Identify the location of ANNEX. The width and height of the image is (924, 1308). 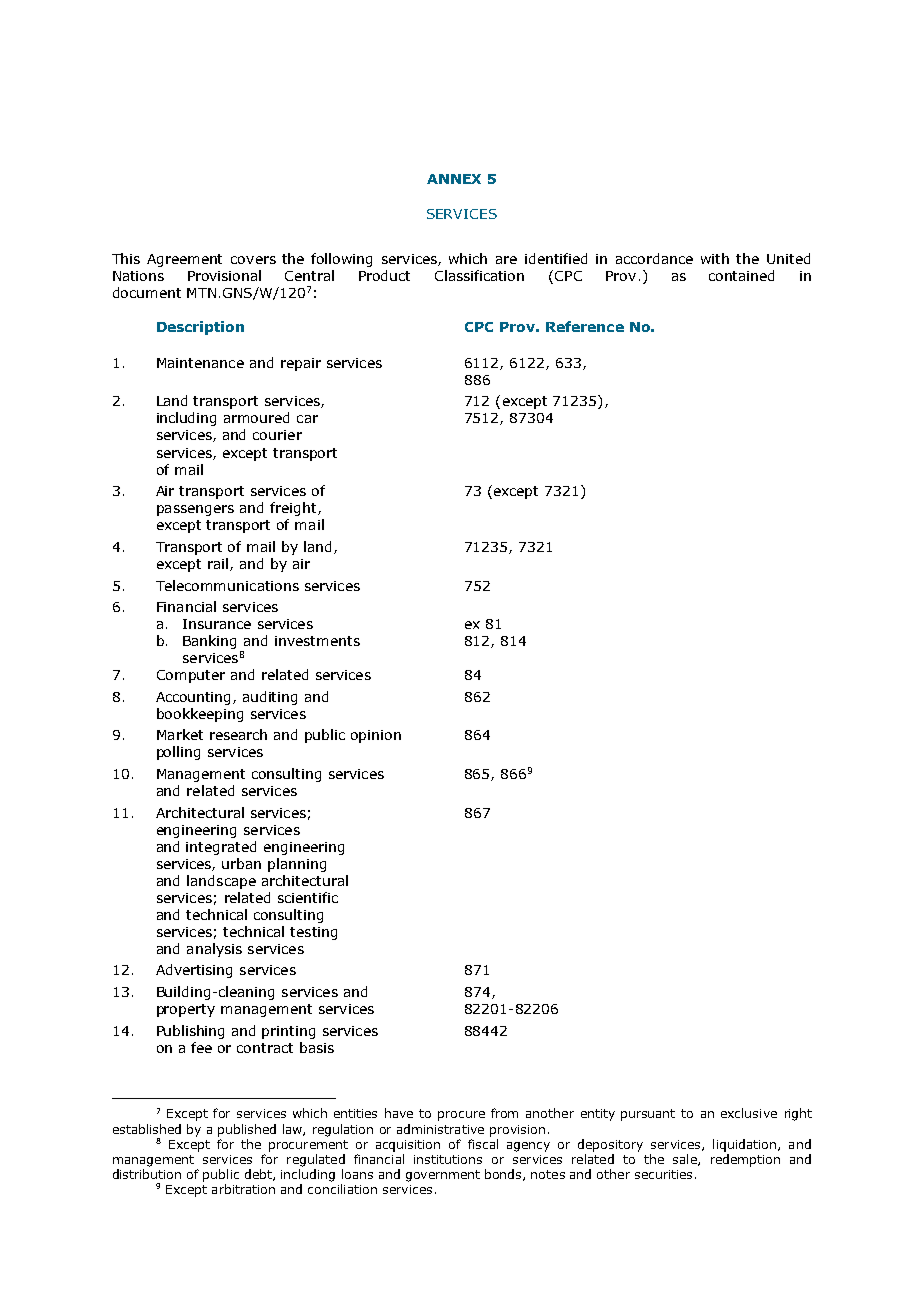
(454, 179).
